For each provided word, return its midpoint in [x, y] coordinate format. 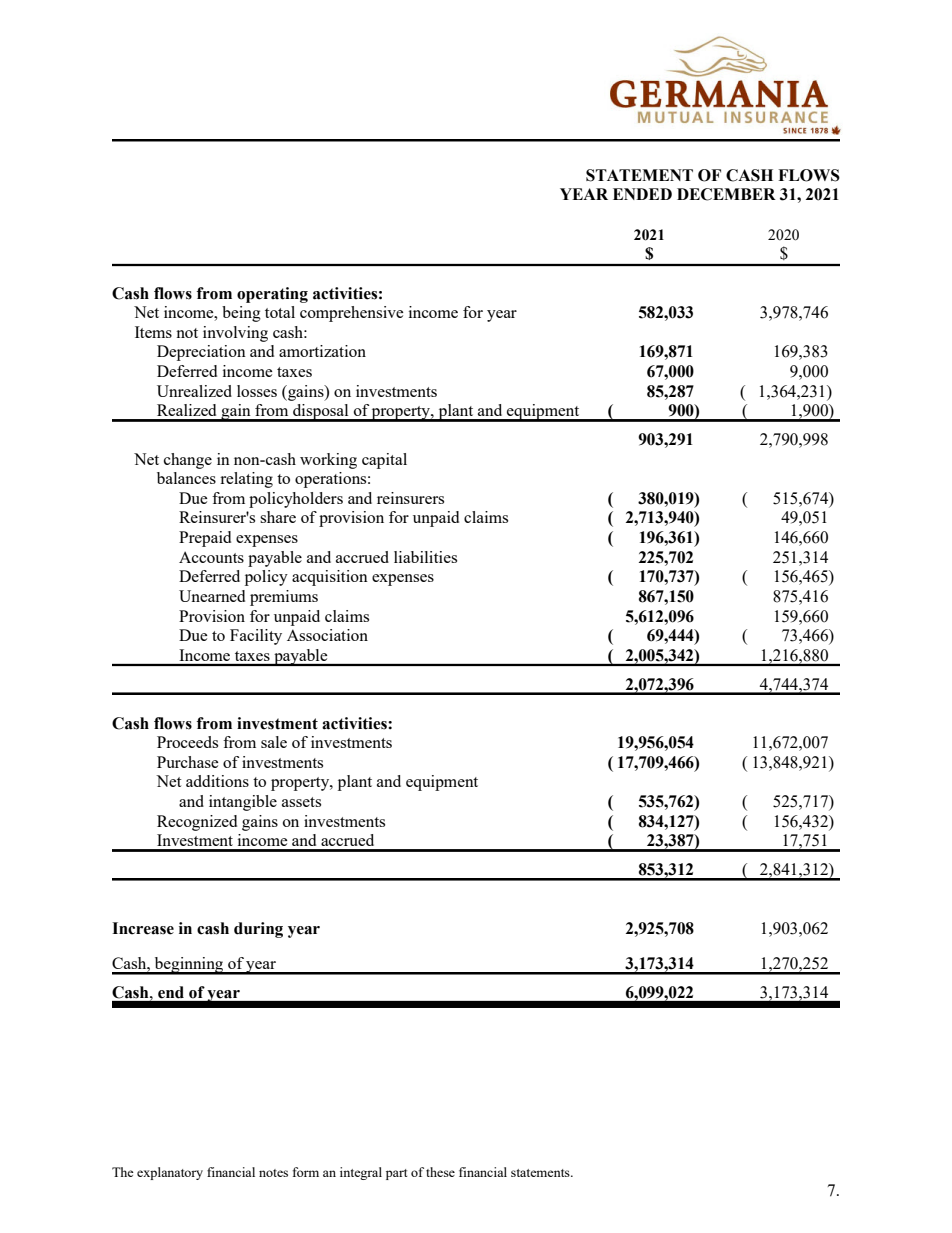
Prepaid [205, 539]
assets [301, 802]
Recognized [197, 823]
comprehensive [352, 314]
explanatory [170, 1173]
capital [384, 461]
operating [272, 295]
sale [274, 742]
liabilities [425, 557]
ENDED [642, 194]
